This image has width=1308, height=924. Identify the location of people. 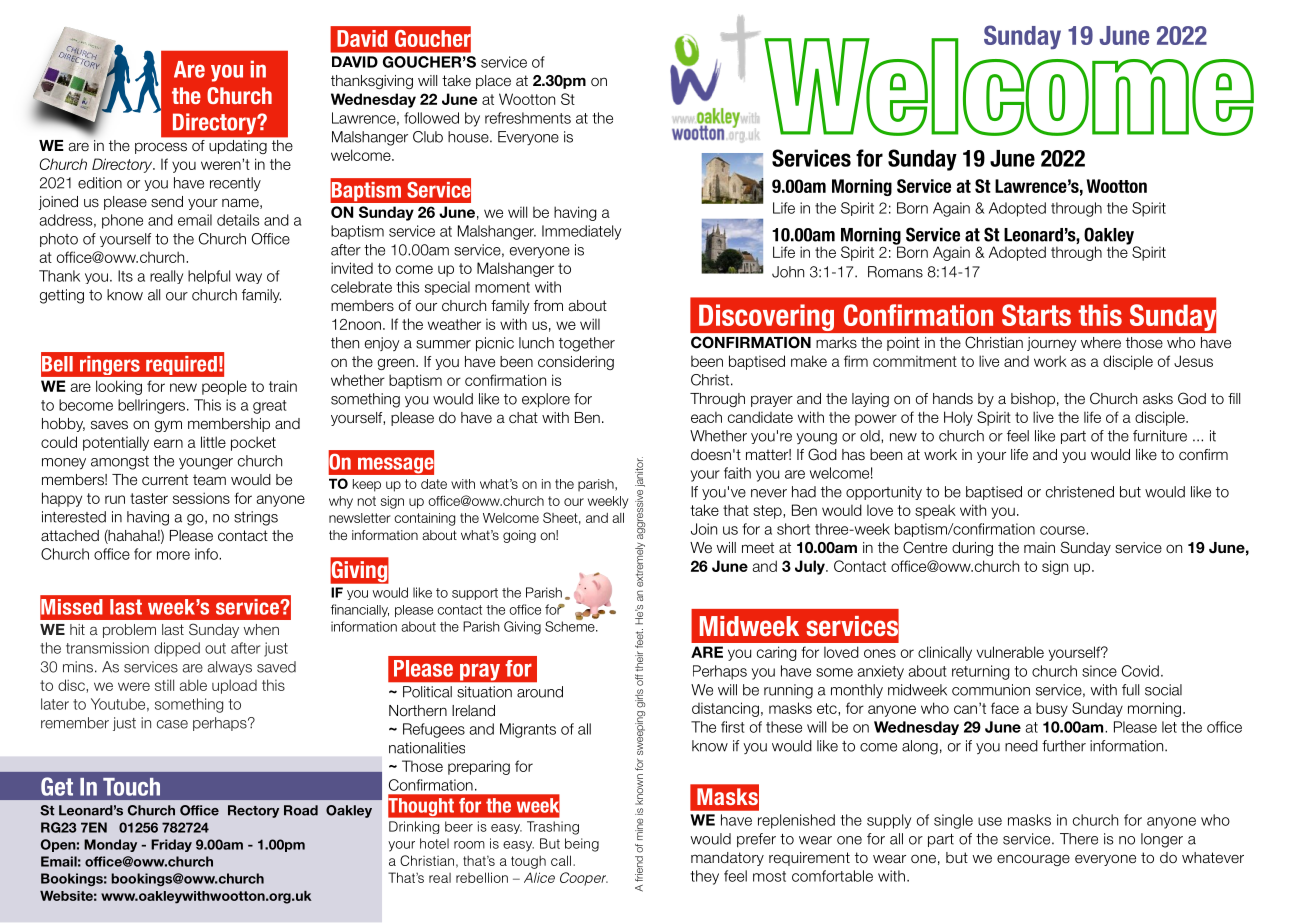
(224, 387).
